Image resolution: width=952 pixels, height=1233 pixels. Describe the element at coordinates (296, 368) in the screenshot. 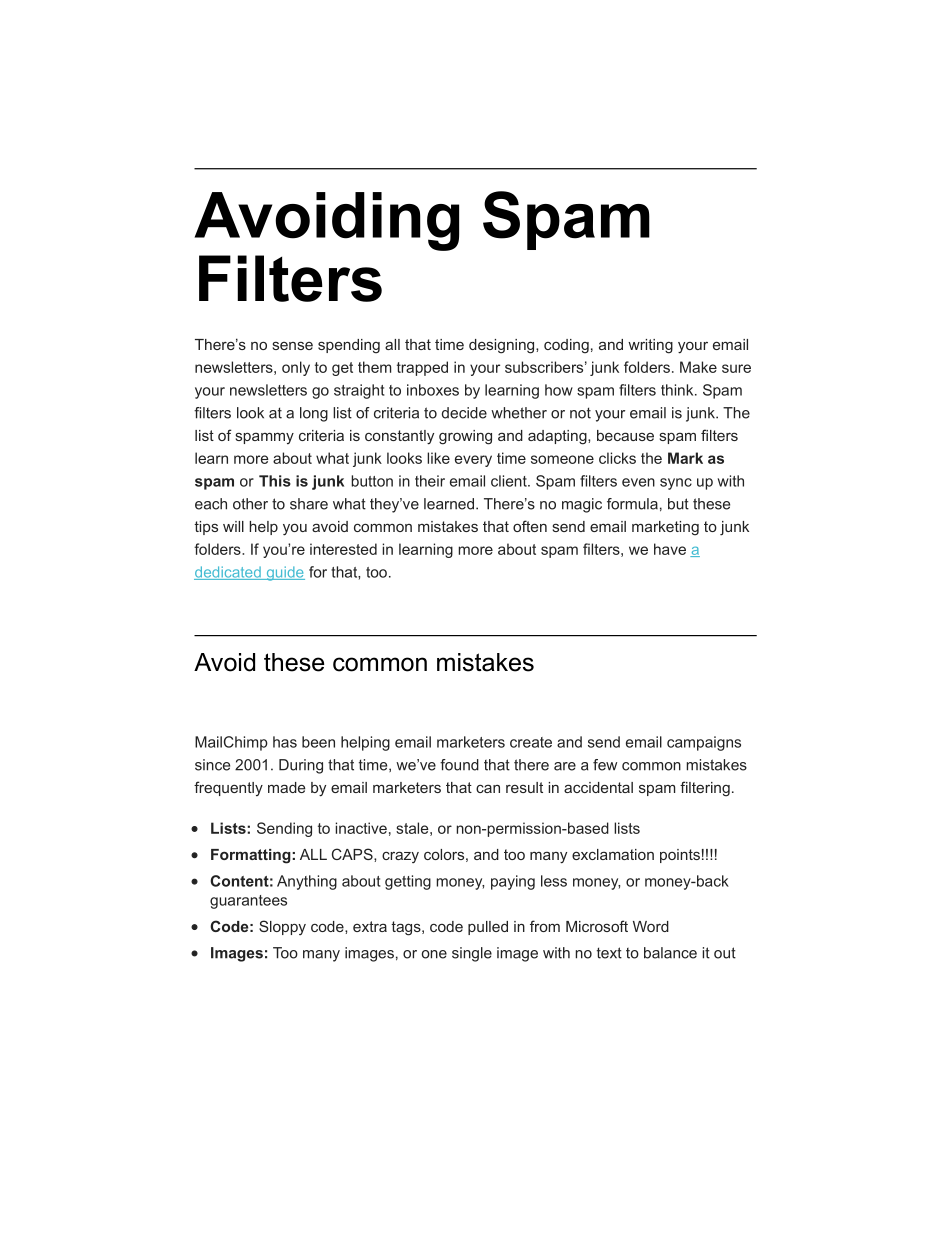

I see `only` at that location.
